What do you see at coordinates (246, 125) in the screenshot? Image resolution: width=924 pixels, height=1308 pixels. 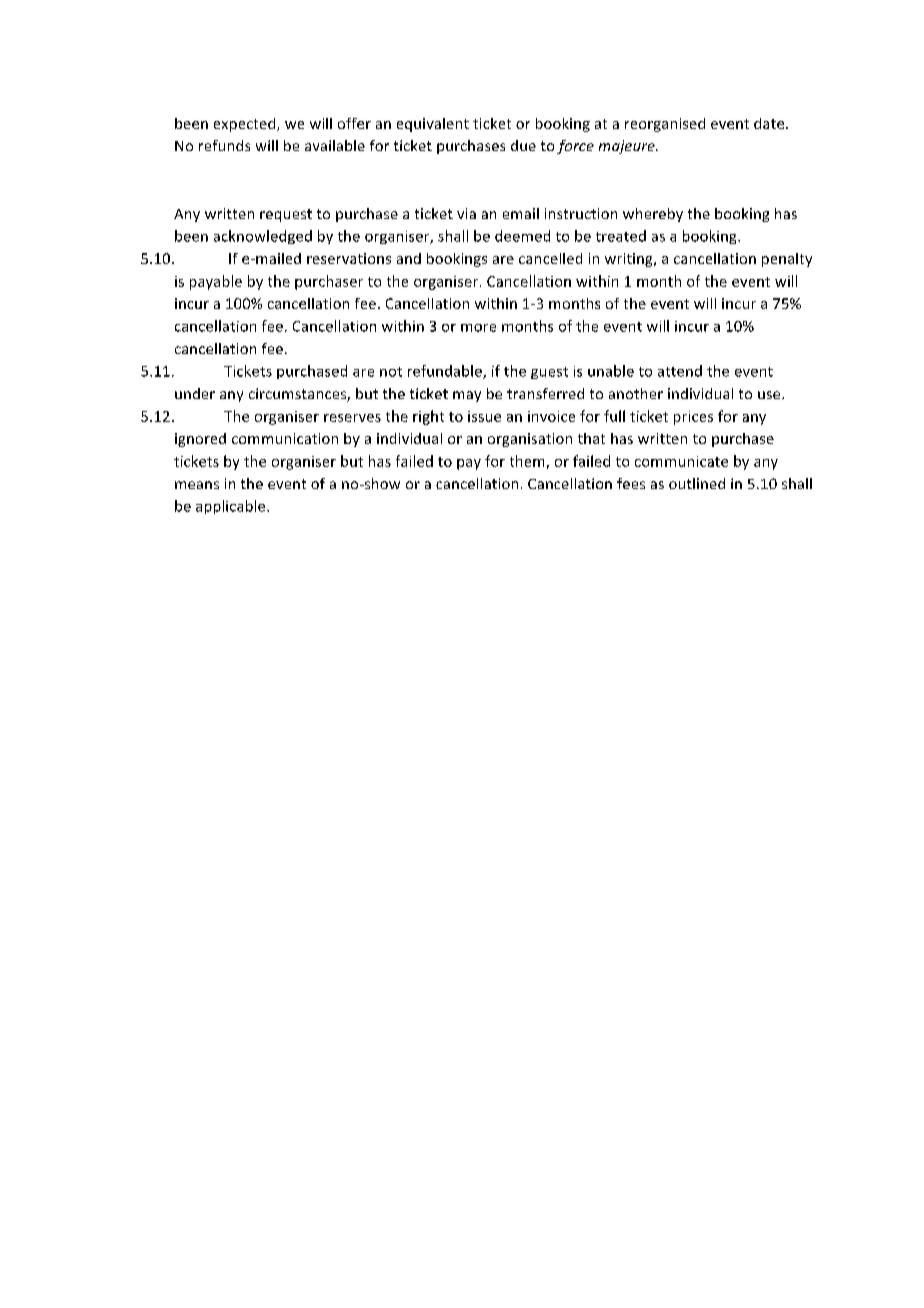 I see `expected` at bounding box center [246, 125].
